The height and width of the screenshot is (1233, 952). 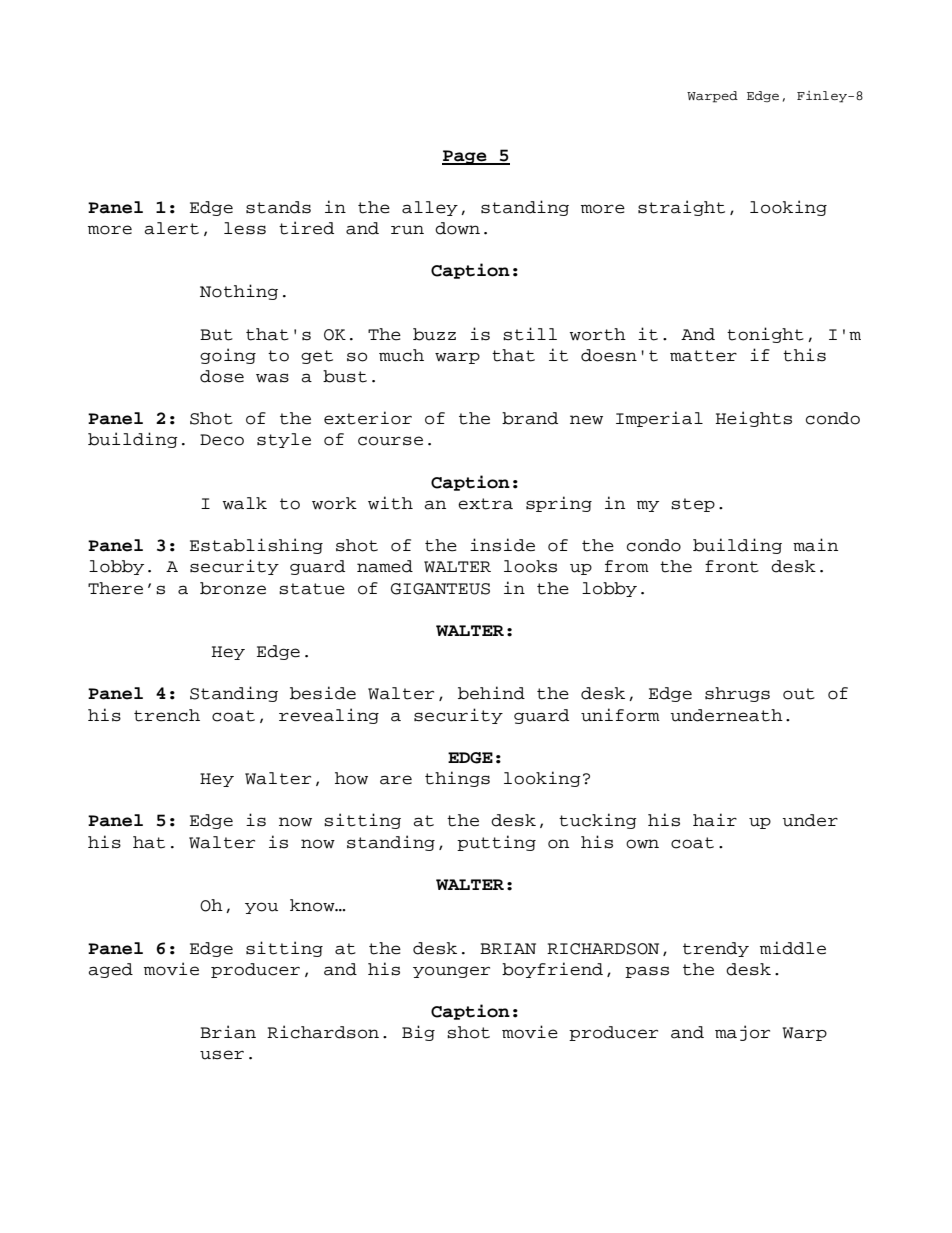 I want to click on dose, so click(x=222, y=376).
